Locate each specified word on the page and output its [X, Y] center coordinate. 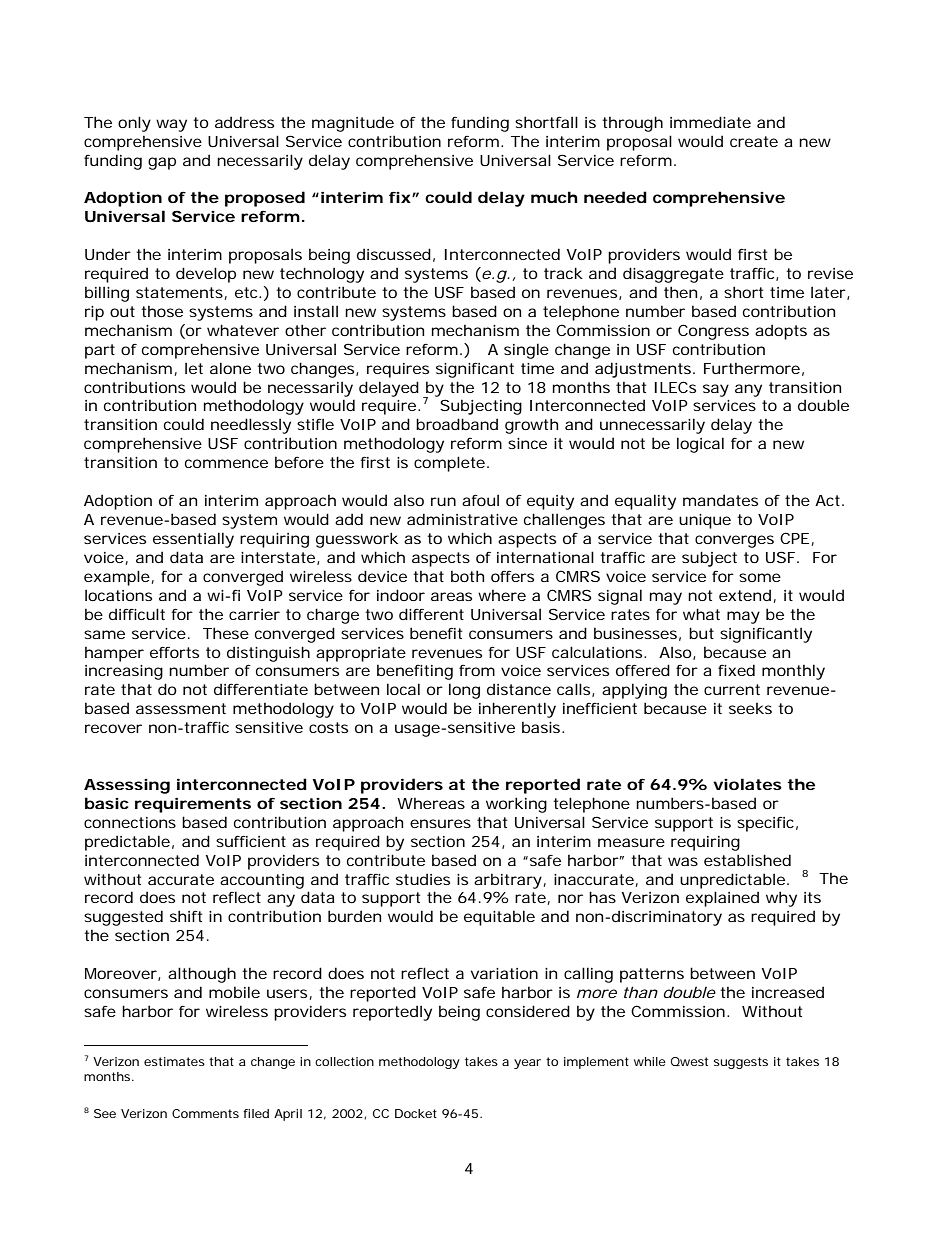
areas [451, 596]
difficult [137, 614]
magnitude [353, 124]
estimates [174, 1061]
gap [162, 163]
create [754, 141]
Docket [416, 1113]
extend [745, 595]
